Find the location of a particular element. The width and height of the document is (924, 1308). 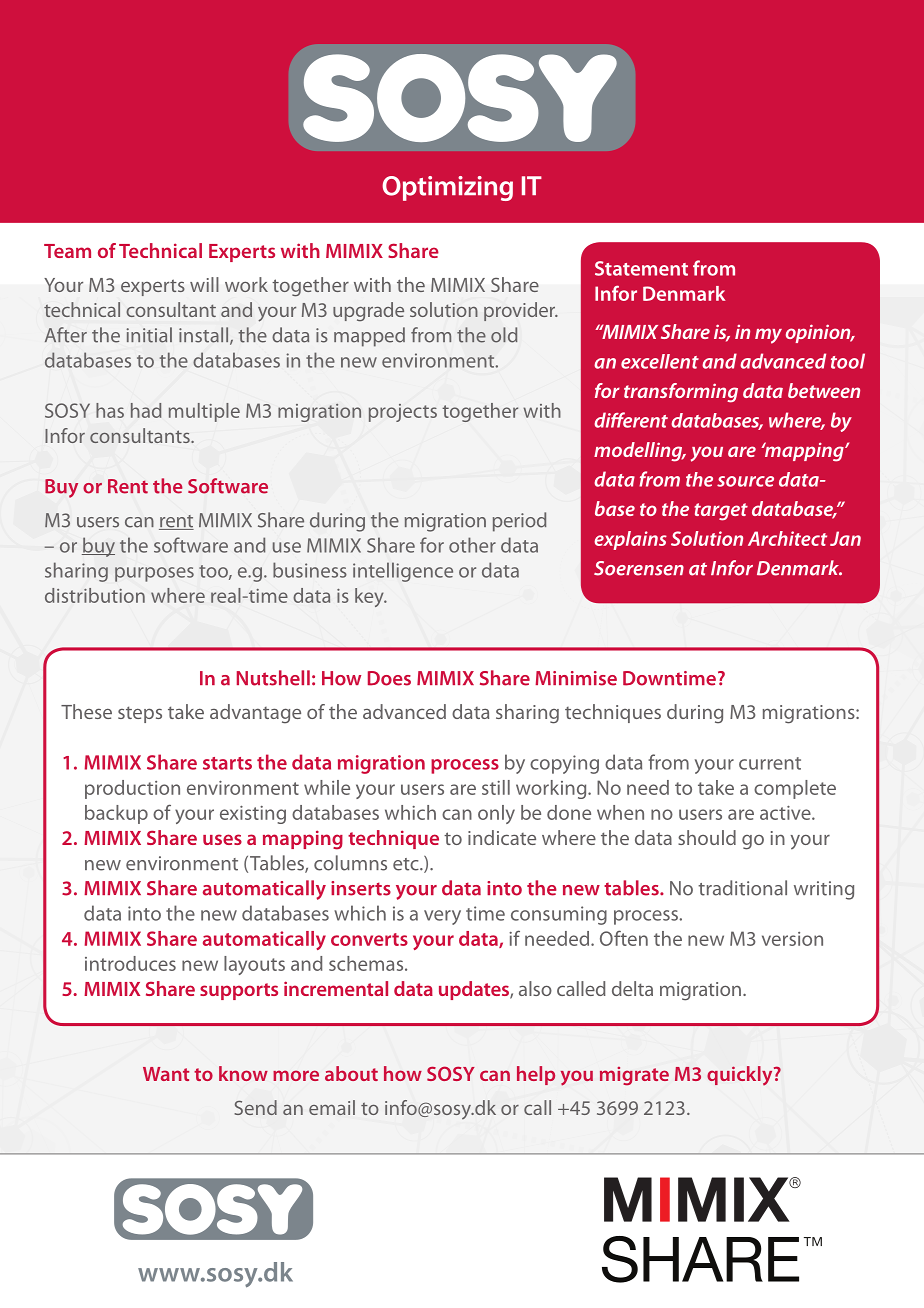

Minimise is located at coordinates (576, 678).
